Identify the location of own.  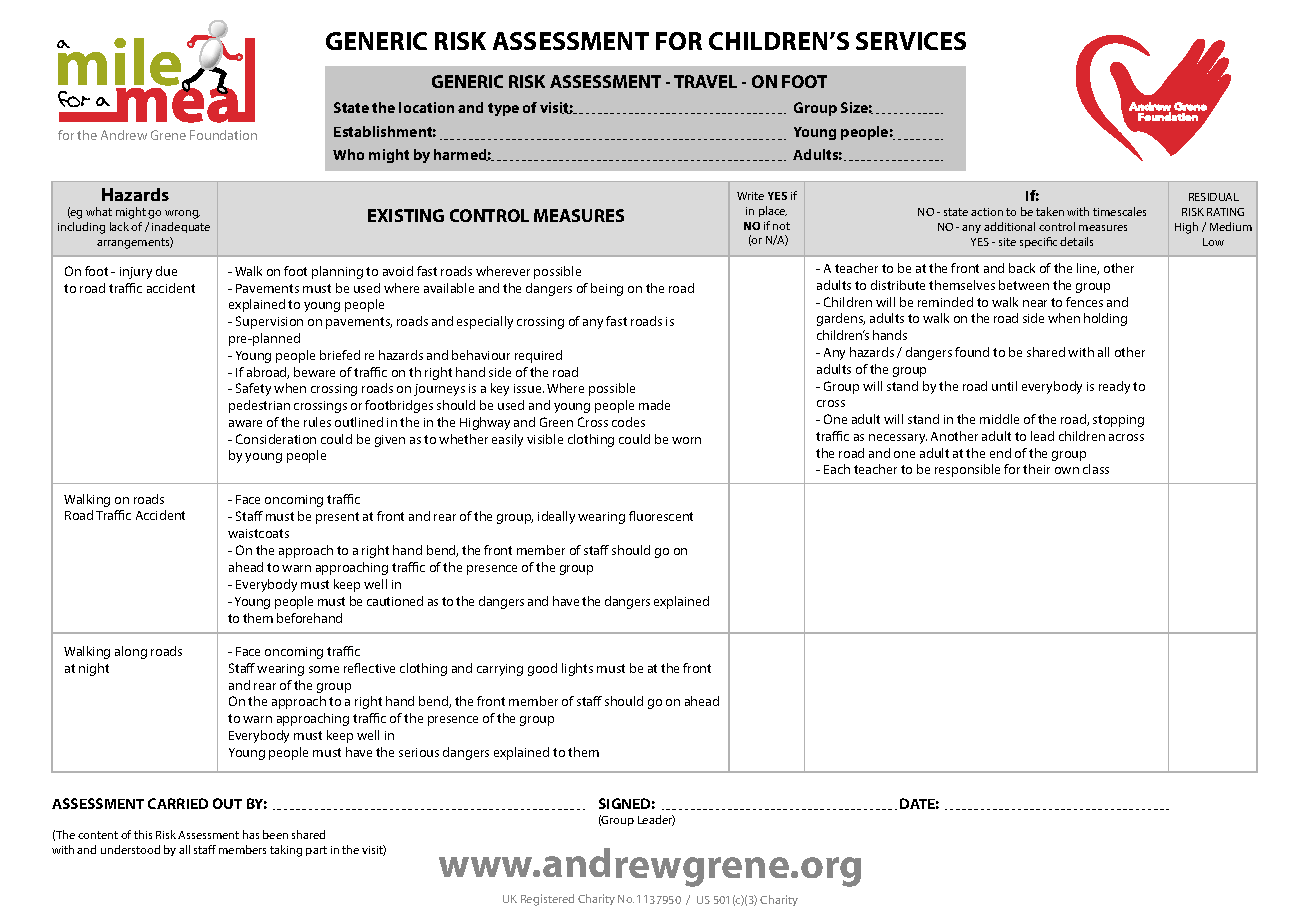
(1067, 470).
